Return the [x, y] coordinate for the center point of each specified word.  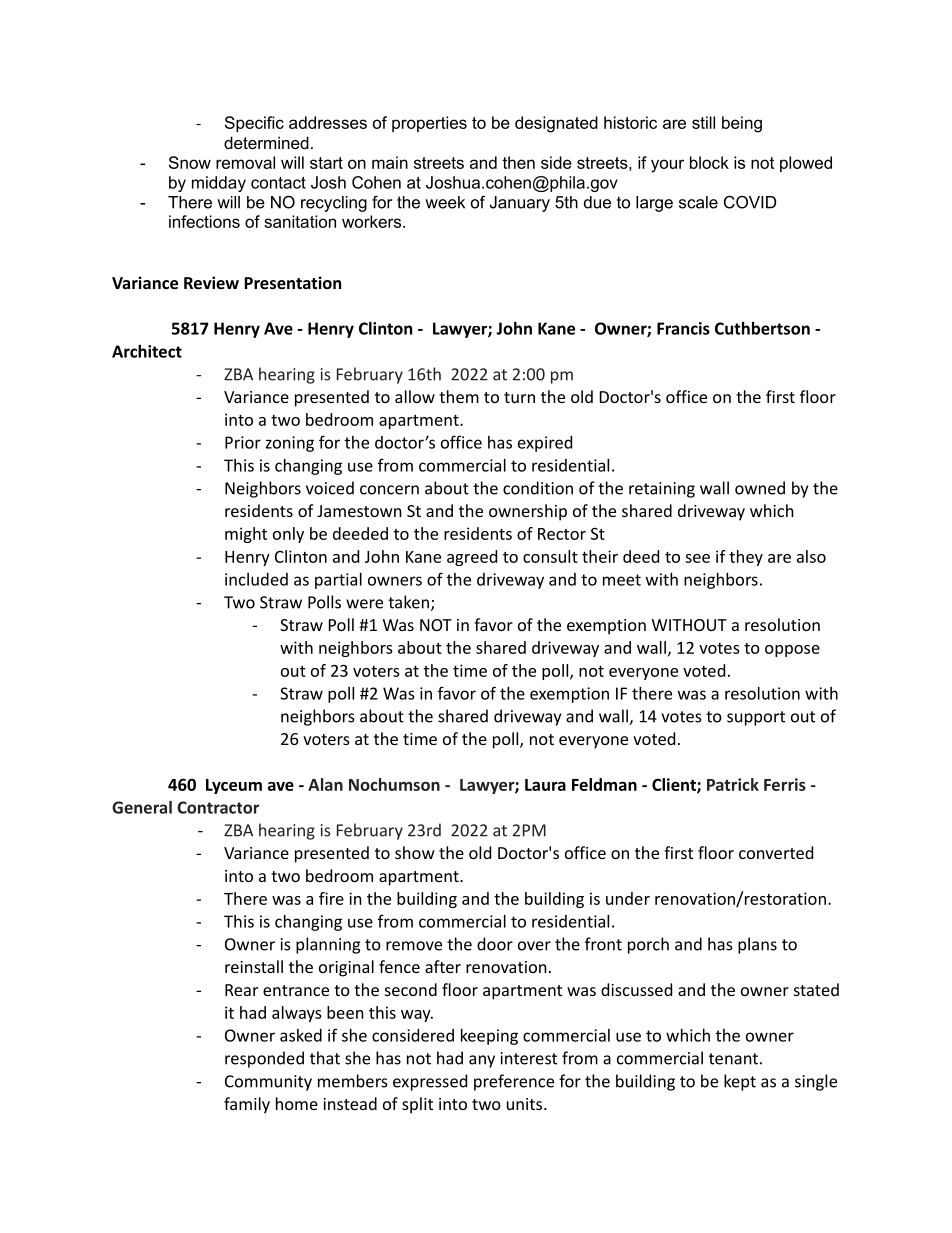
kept [740, 1082]
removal [245, 162]
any [482, 1061]
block [709, 162]
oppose [792, 651]
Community [268, 1083]
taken [408, 602]
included [256, 579]
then [518, 162]
